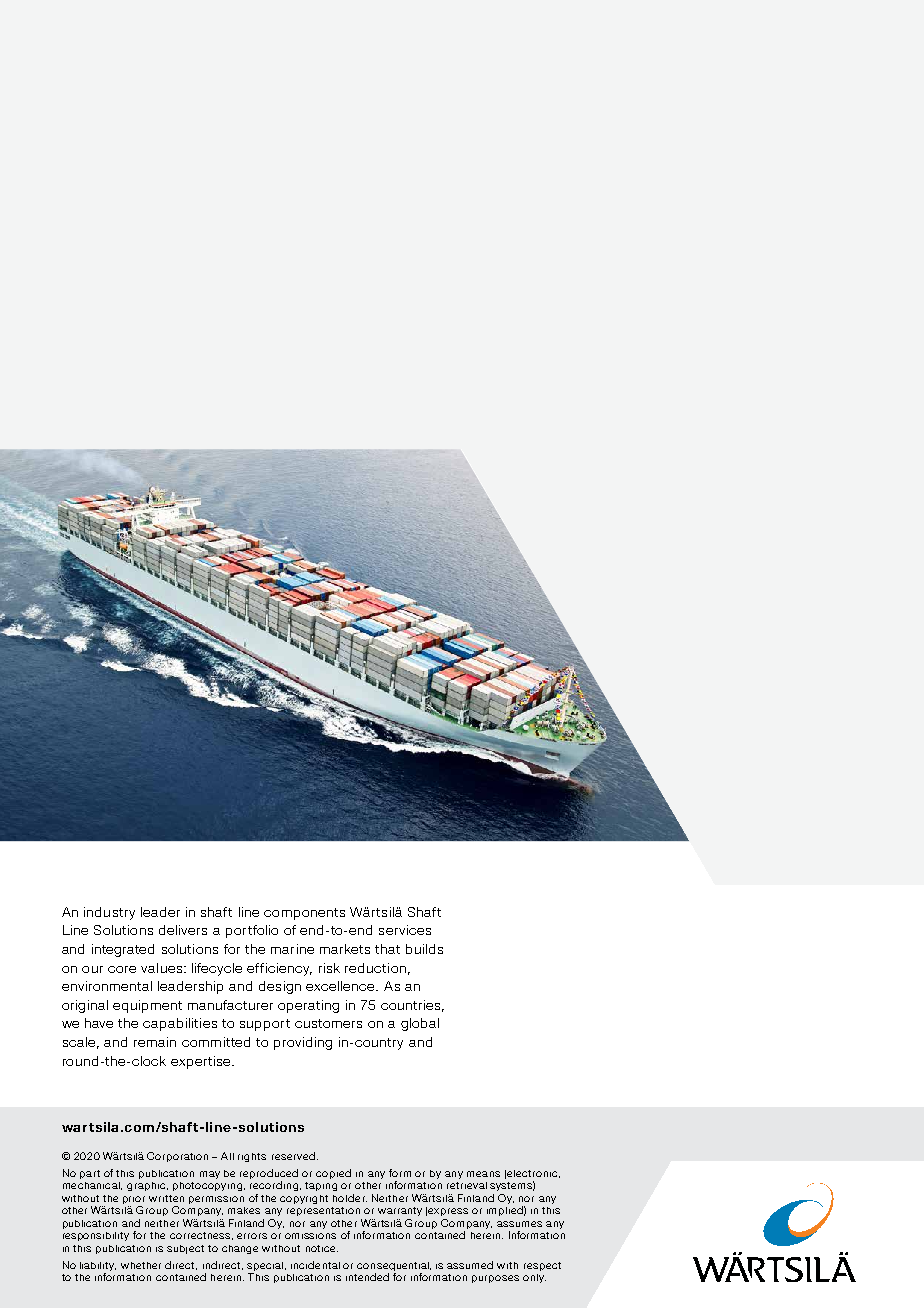 The height and width of the image is (1308, 924). What do you see at coordinates (304, 914) in the image?
I see `components` at bounding box center [304, 914].
